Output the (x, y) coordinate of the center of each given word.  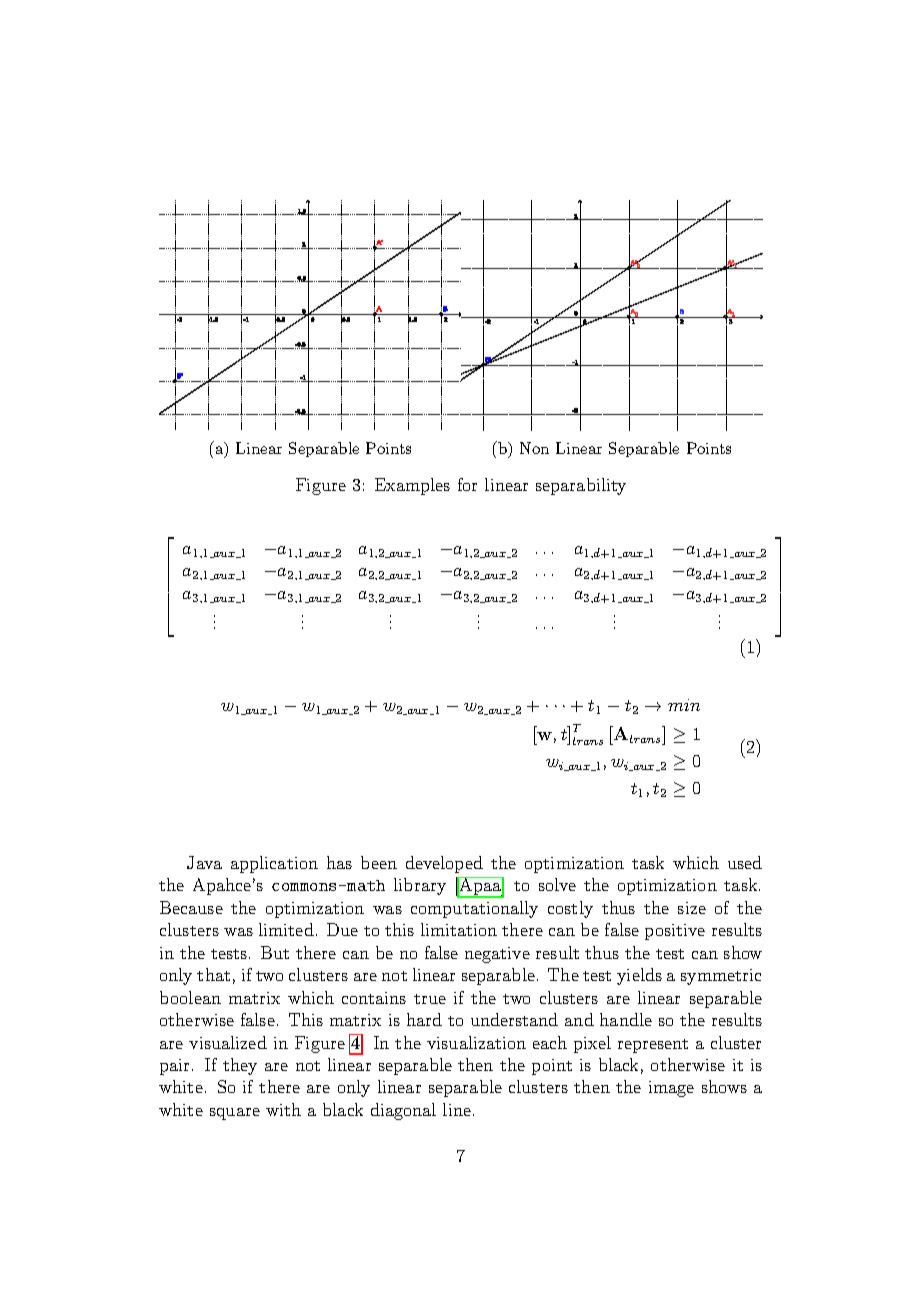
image (671, 1089)
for (467, 484)
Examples (412, 486)
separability (581, 486)
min (684, 705)
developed (444, 864)
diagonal (403, 1111)
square (235, 1114)
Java (204, 862)
